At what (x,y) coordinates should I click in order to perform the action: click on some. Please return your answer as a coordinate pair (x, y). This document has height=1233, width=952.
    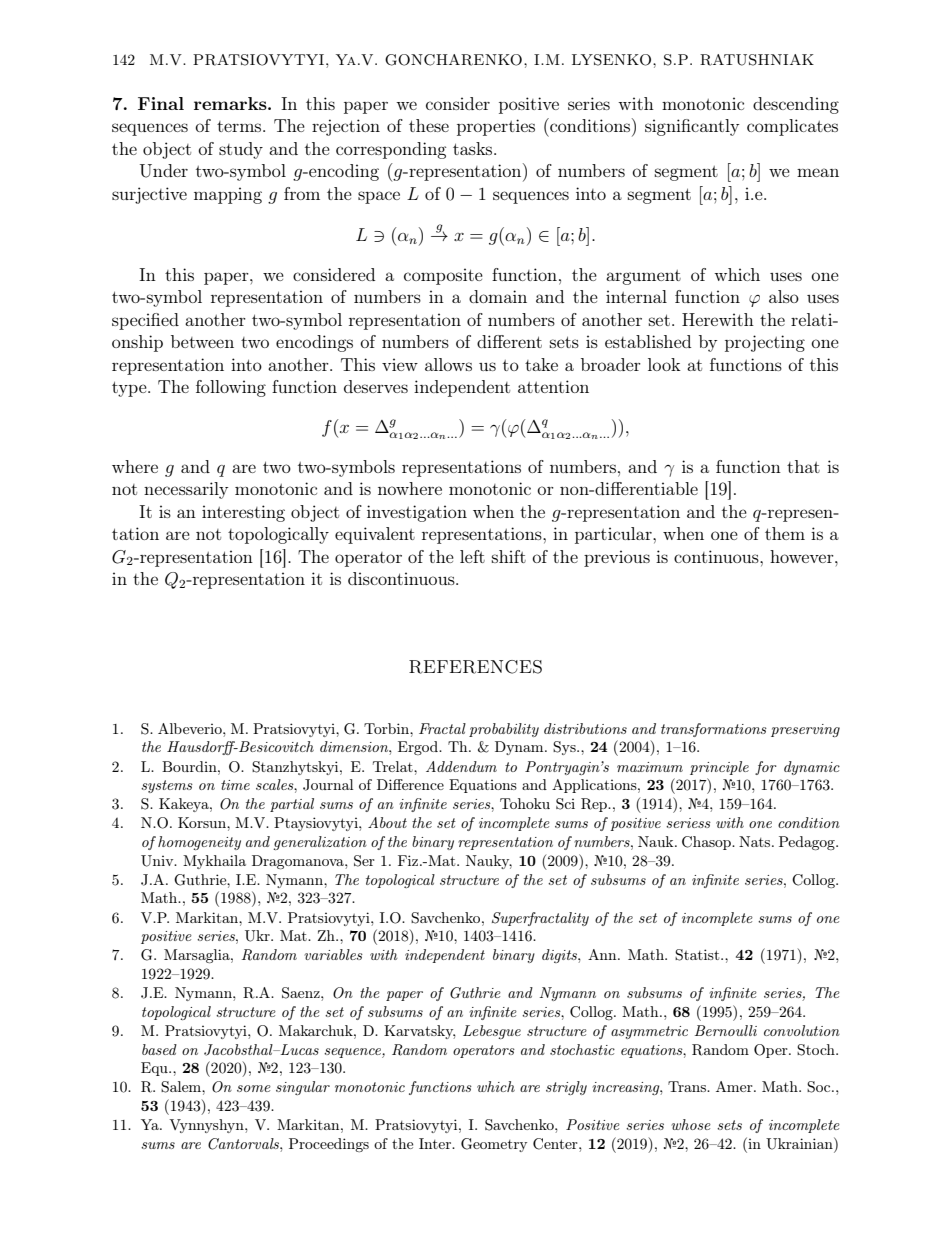
    Looking at the image, I should click on (254, 1088).
